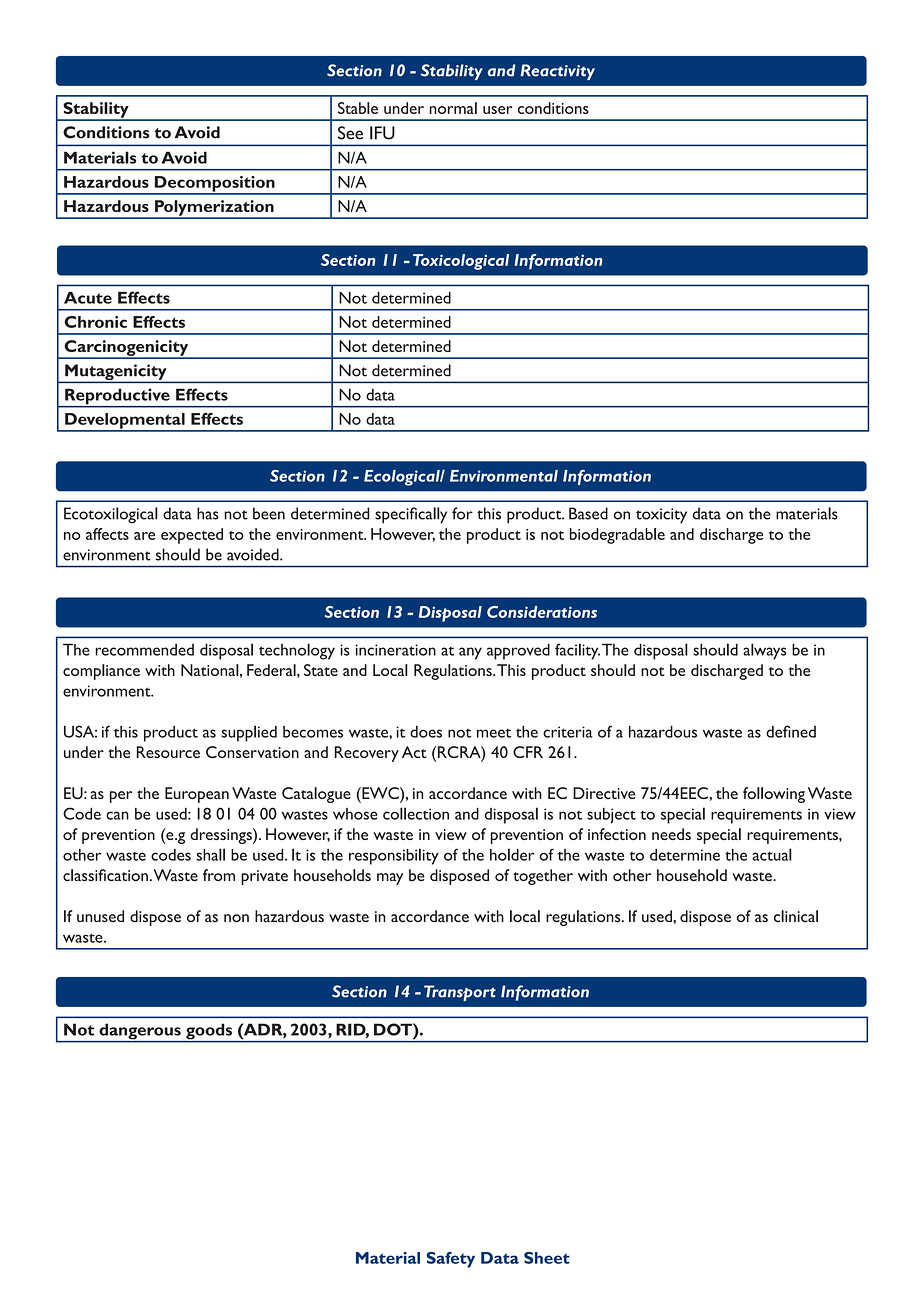 The image size is (924, 1308). Describe the element at coordinates (558, 72) in the image. I see `Reactivity` at that location.
